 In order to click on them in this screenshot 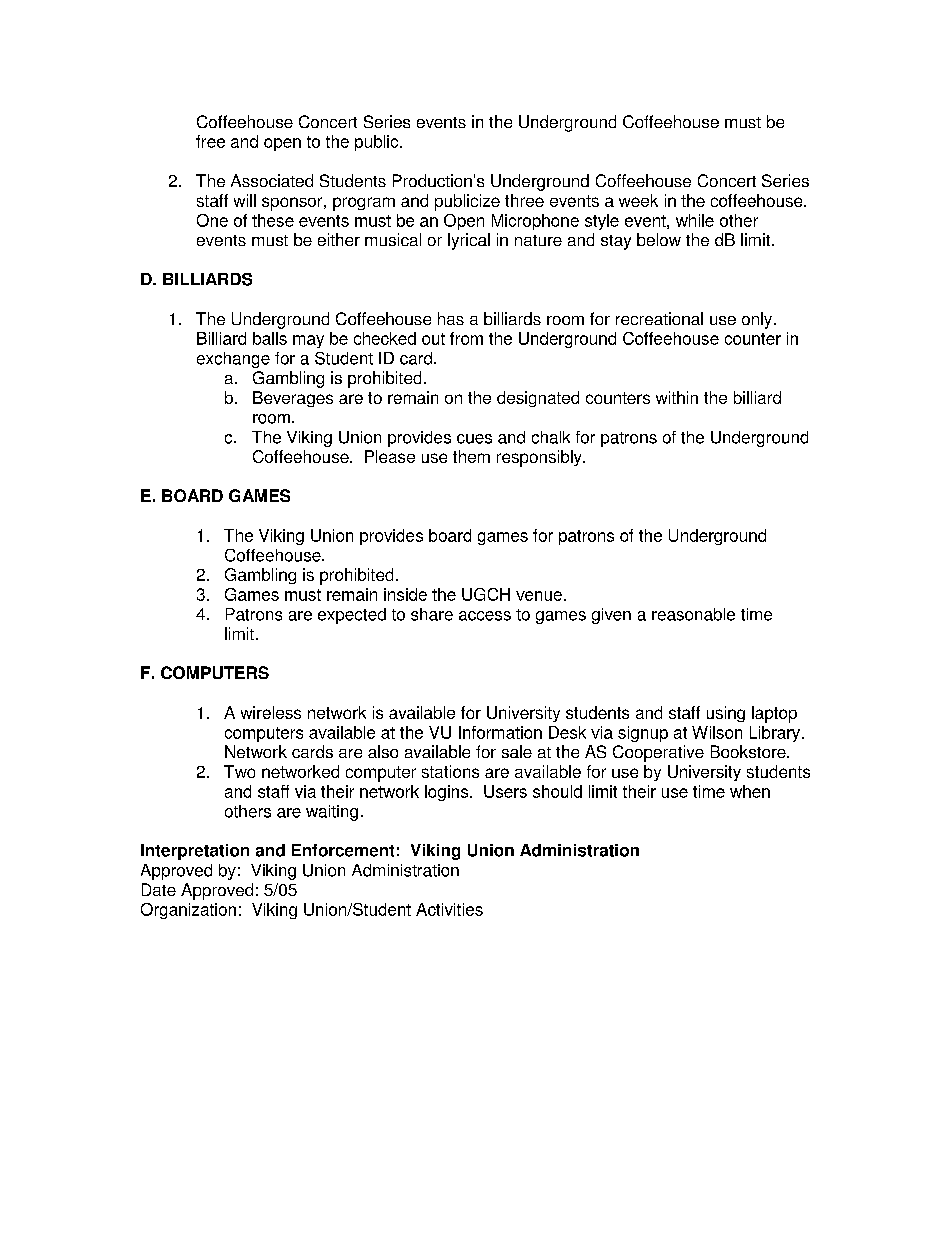, I will do `click(471, 456)`.
